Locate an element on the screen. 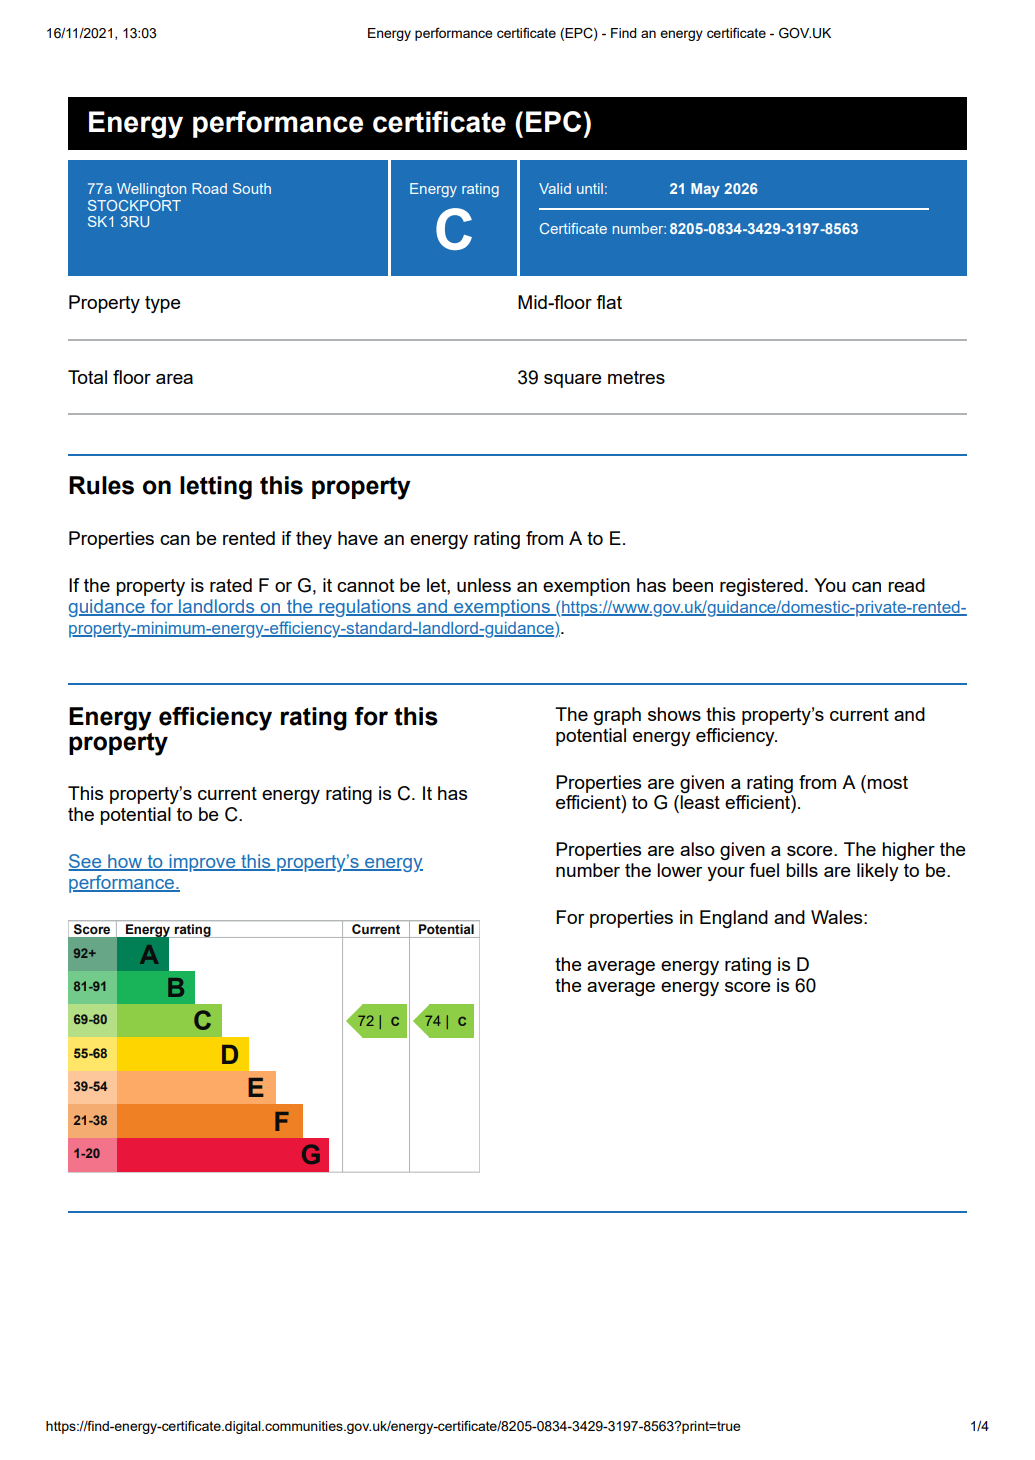 The image size is (1035, 1460). square is located at coordinates (573, 381).
